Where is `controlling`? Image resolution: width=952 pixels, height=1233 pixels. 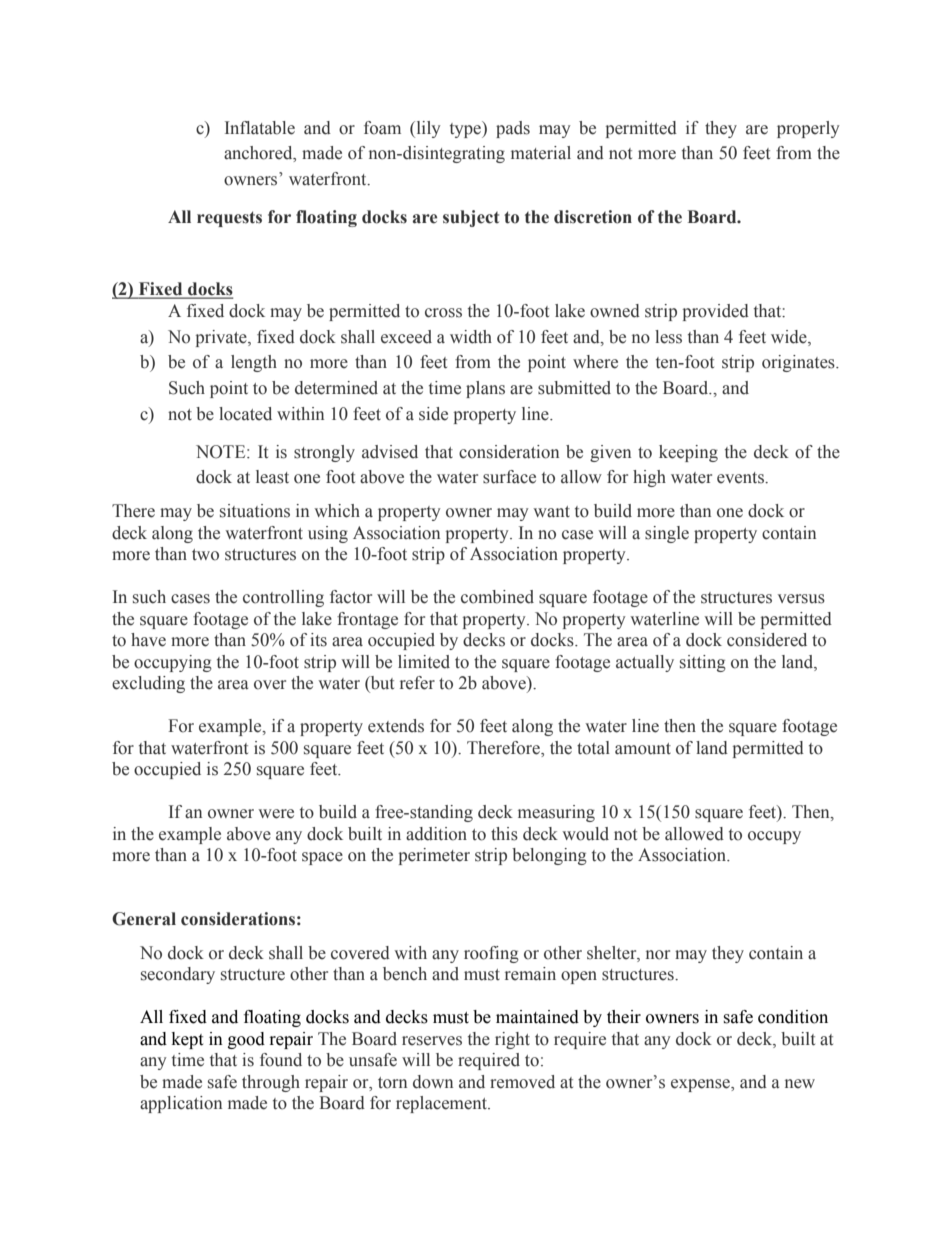
controlling is located at coordinates (283, 598).
